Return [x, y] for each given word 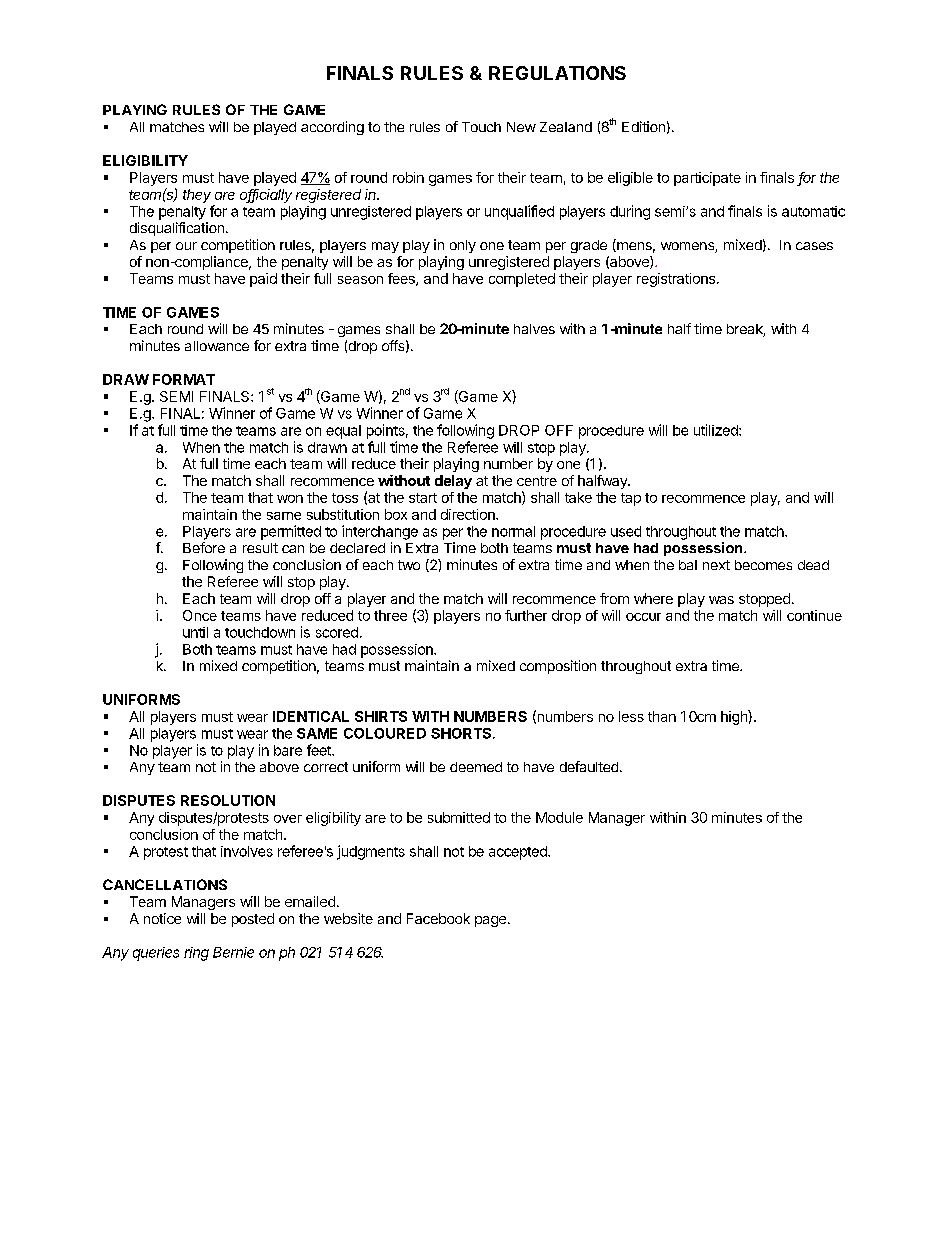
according [332, 128]
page [490, 921]
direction [469, 514]
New [521, 127]
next [716, 565]
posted [253, 920]
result [260, 548]
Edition [643, 126]
